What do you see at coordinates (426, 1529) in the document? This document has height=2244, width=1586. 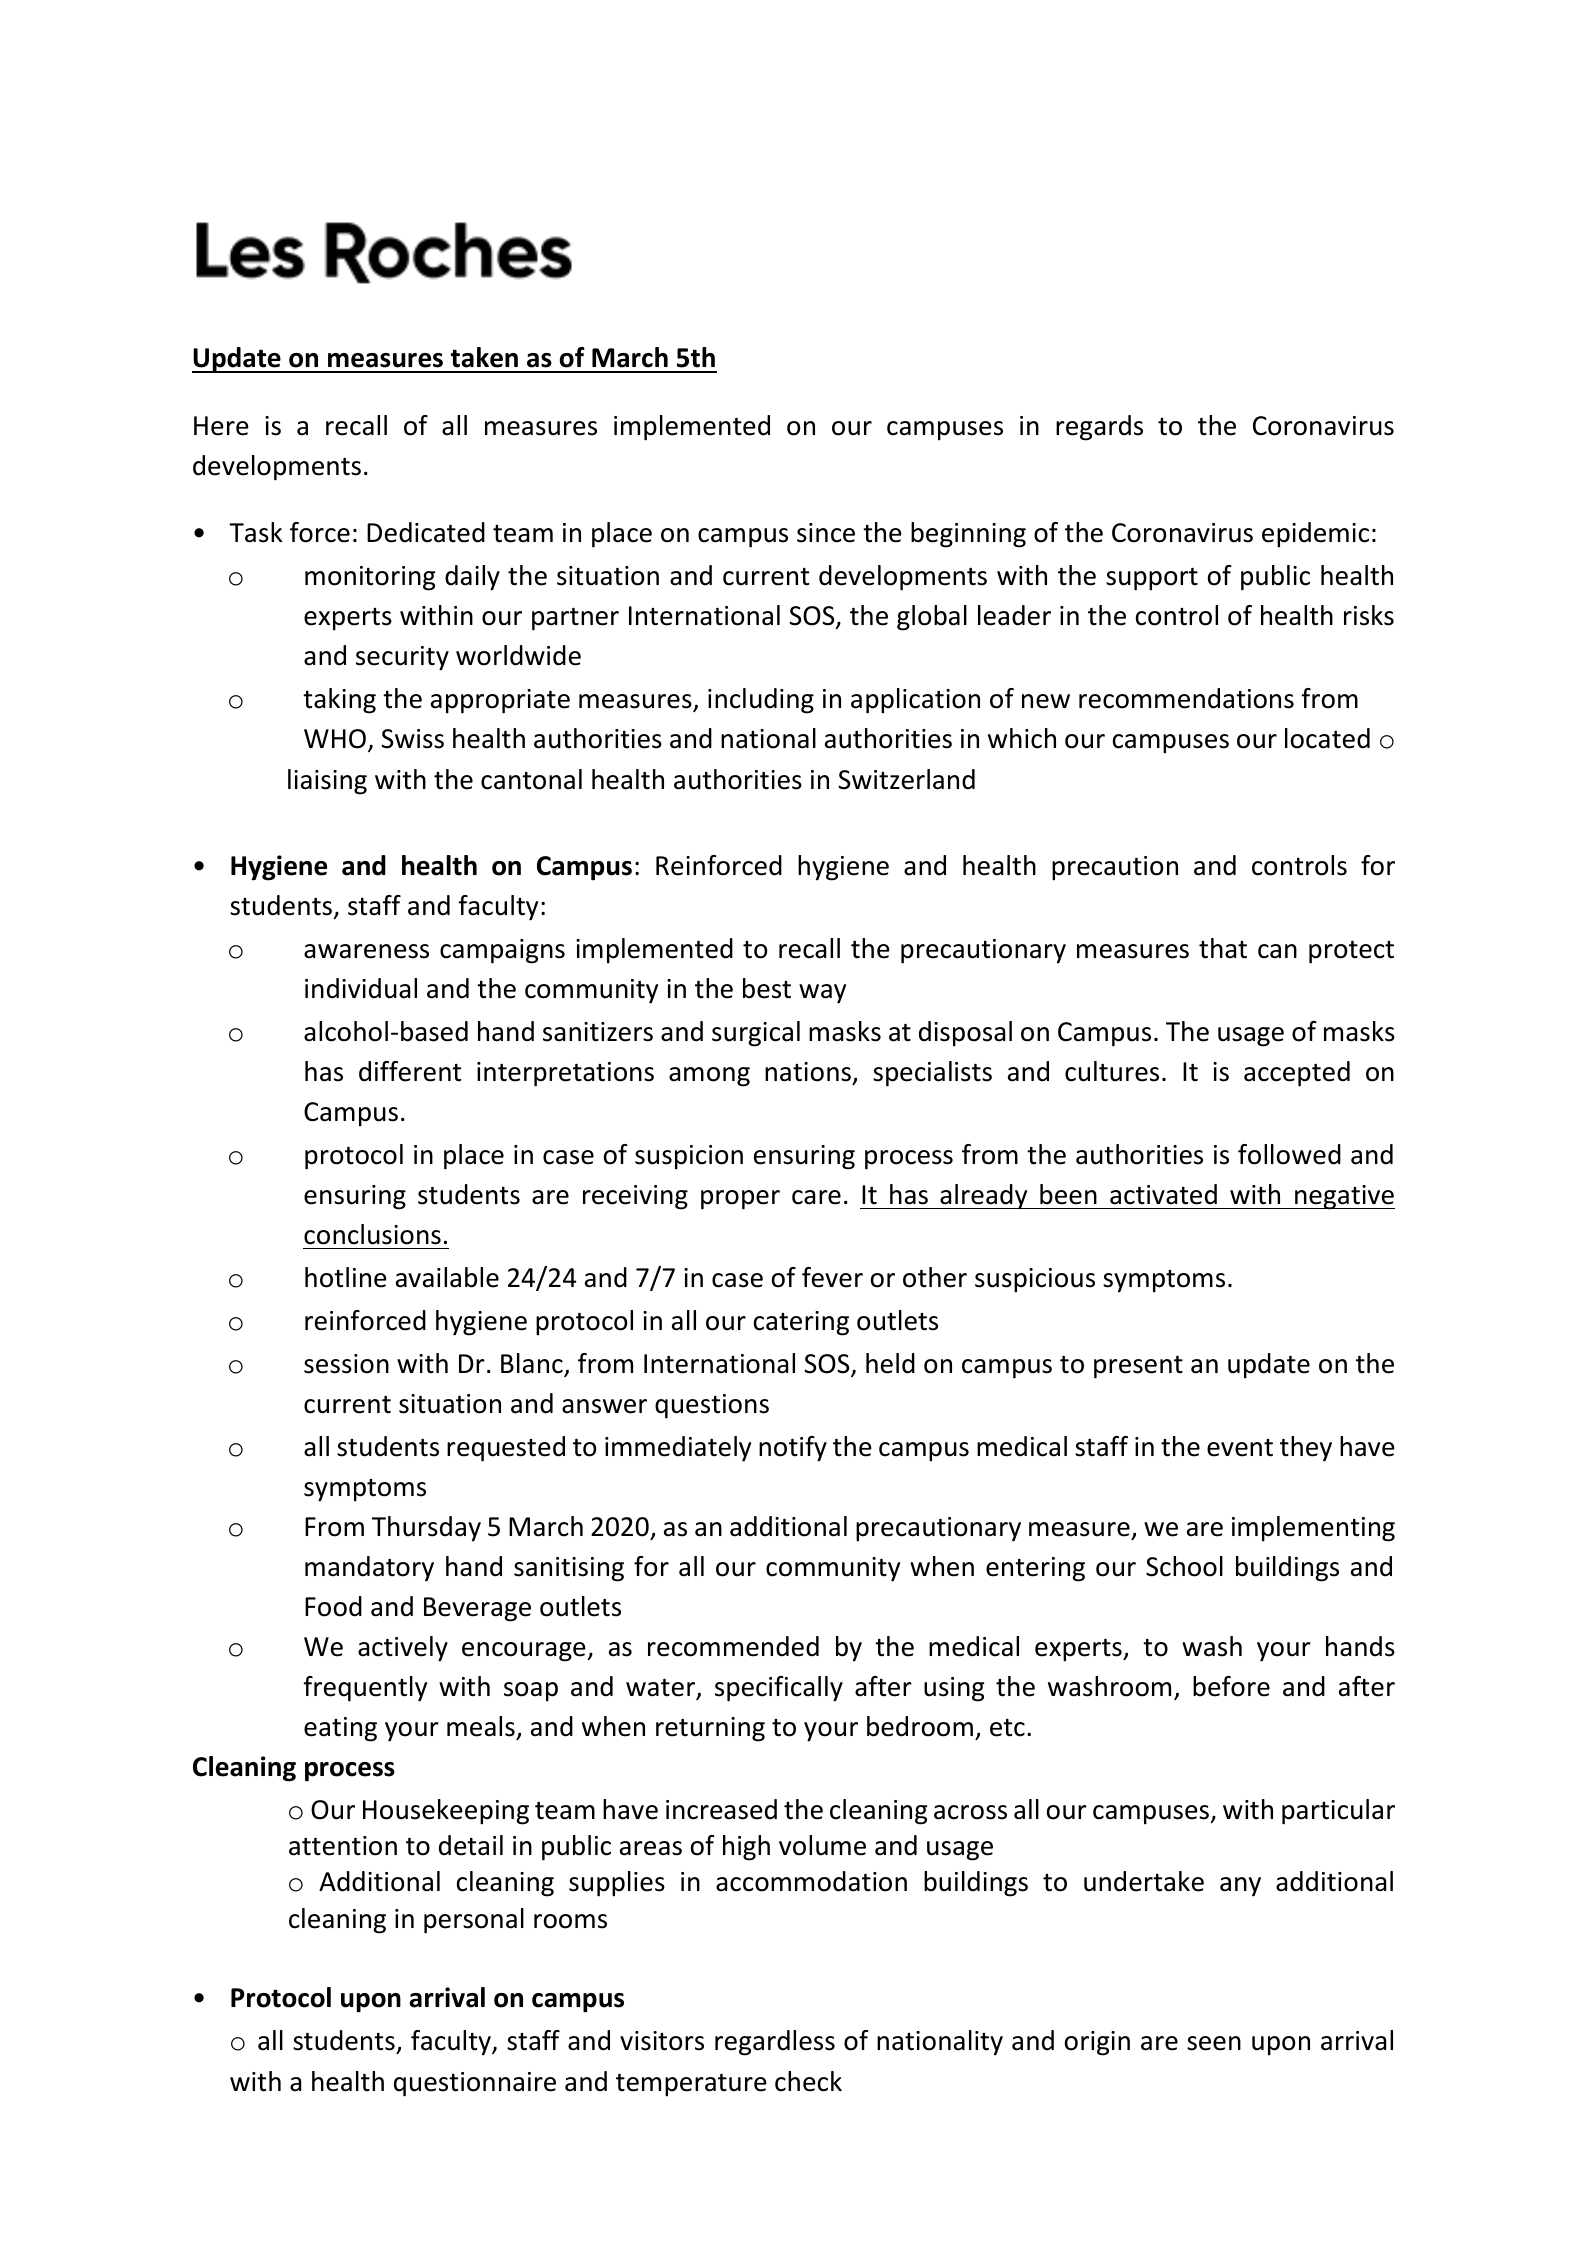 I see `Thursday` at bounding box center [426, 1529].
